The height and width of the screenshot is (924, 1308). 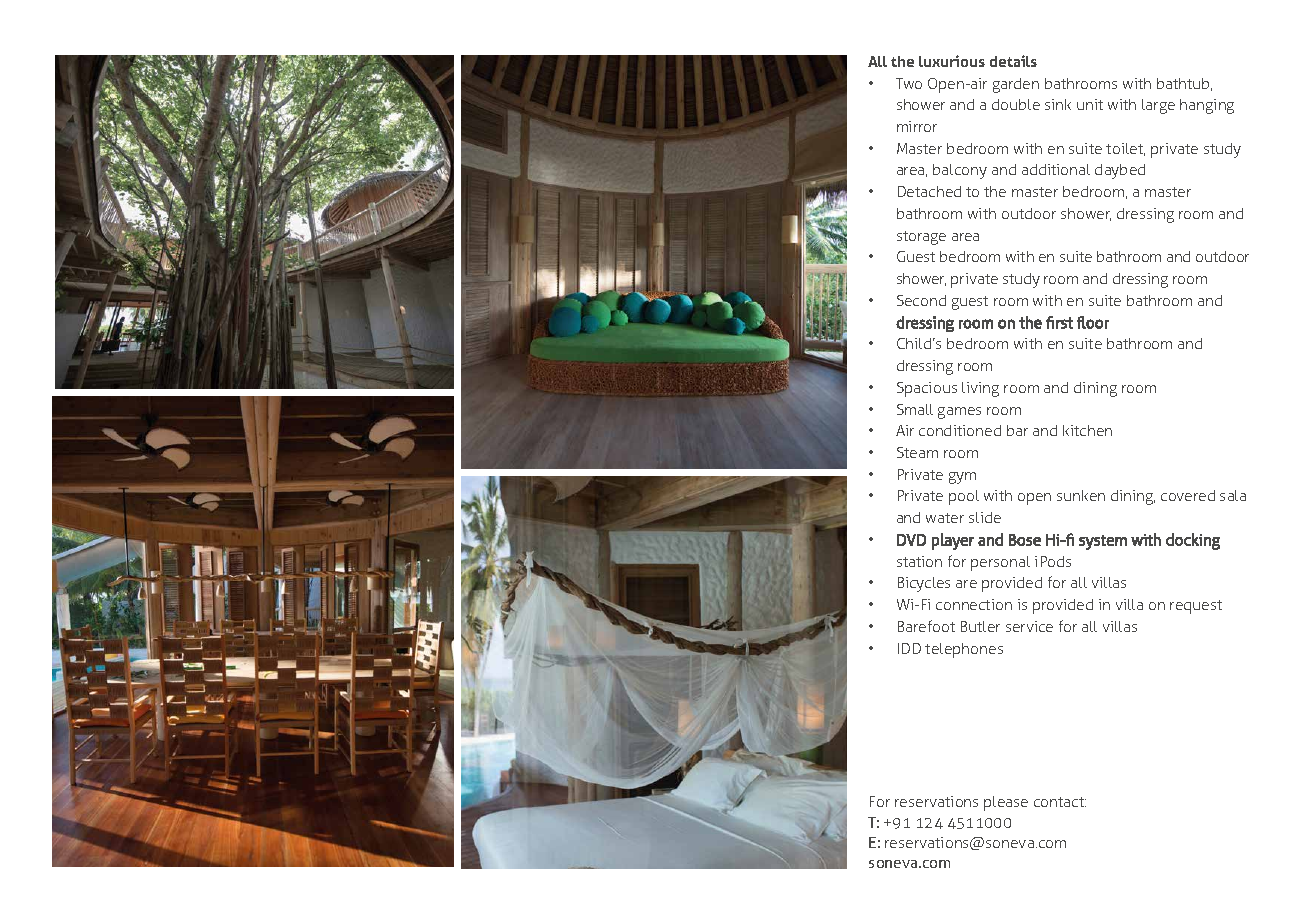 I want to click on hanging, so click(x=1207, y=106).
